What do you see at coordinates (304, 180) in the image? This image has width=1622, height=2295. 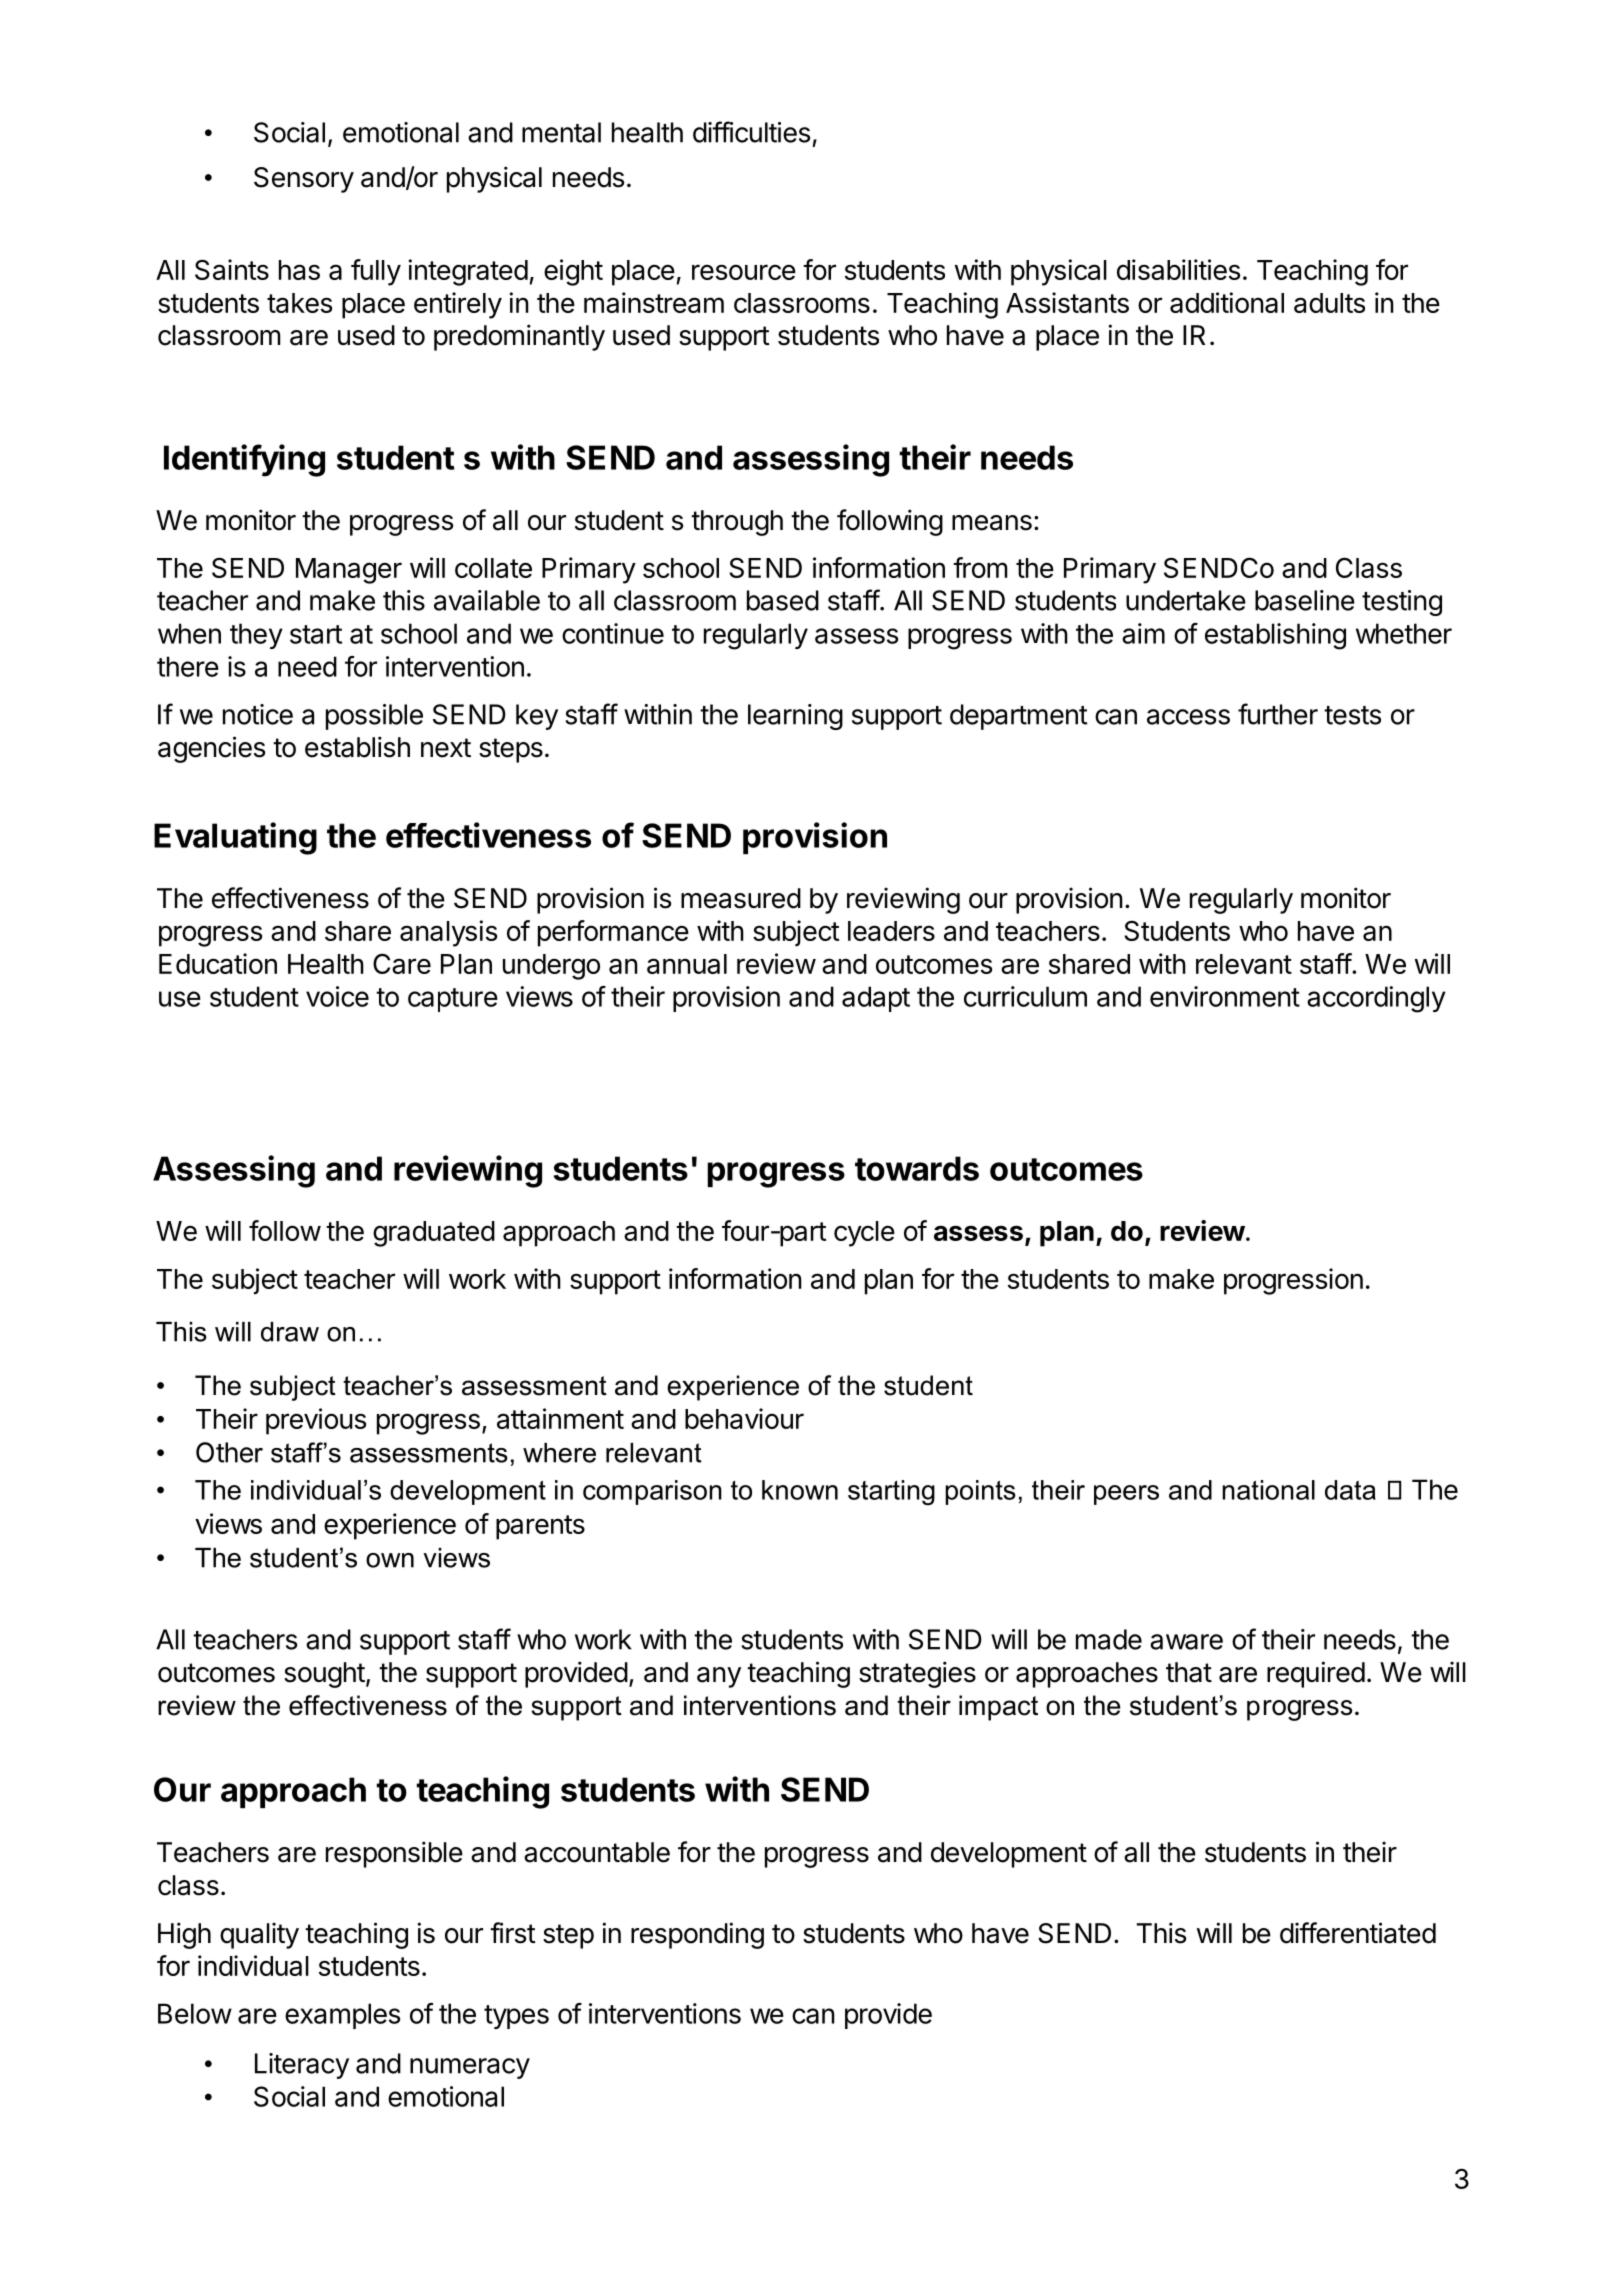 I see `Sensory` at bounding box center [304, 180].
